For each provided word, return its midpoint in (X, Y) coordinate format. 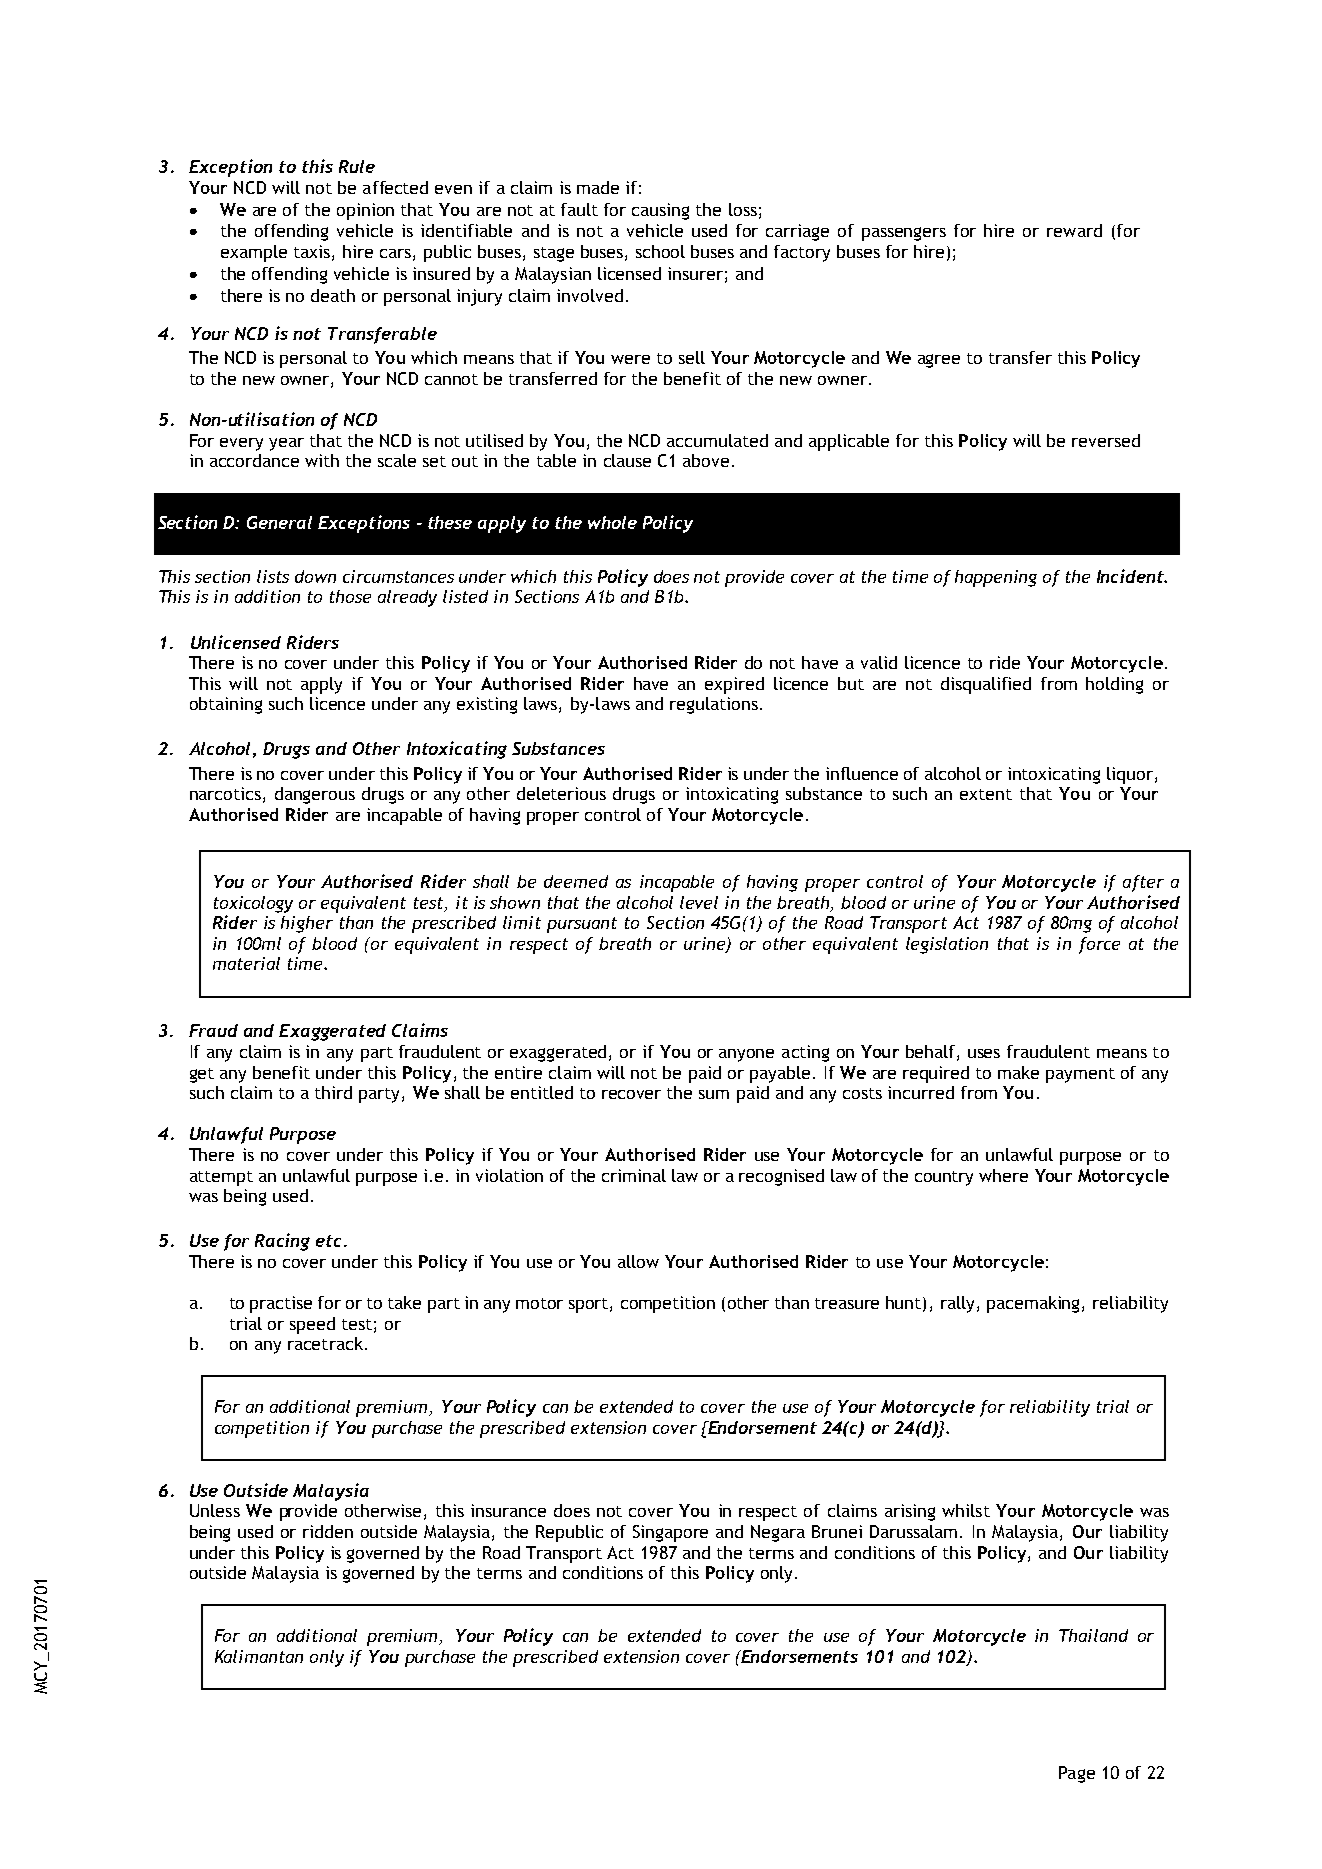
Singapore (670, 1533)
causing (660, 211)
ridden (328, 1531)
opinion (365, 211)
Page (1077, 1774)
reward (1074, 230)
